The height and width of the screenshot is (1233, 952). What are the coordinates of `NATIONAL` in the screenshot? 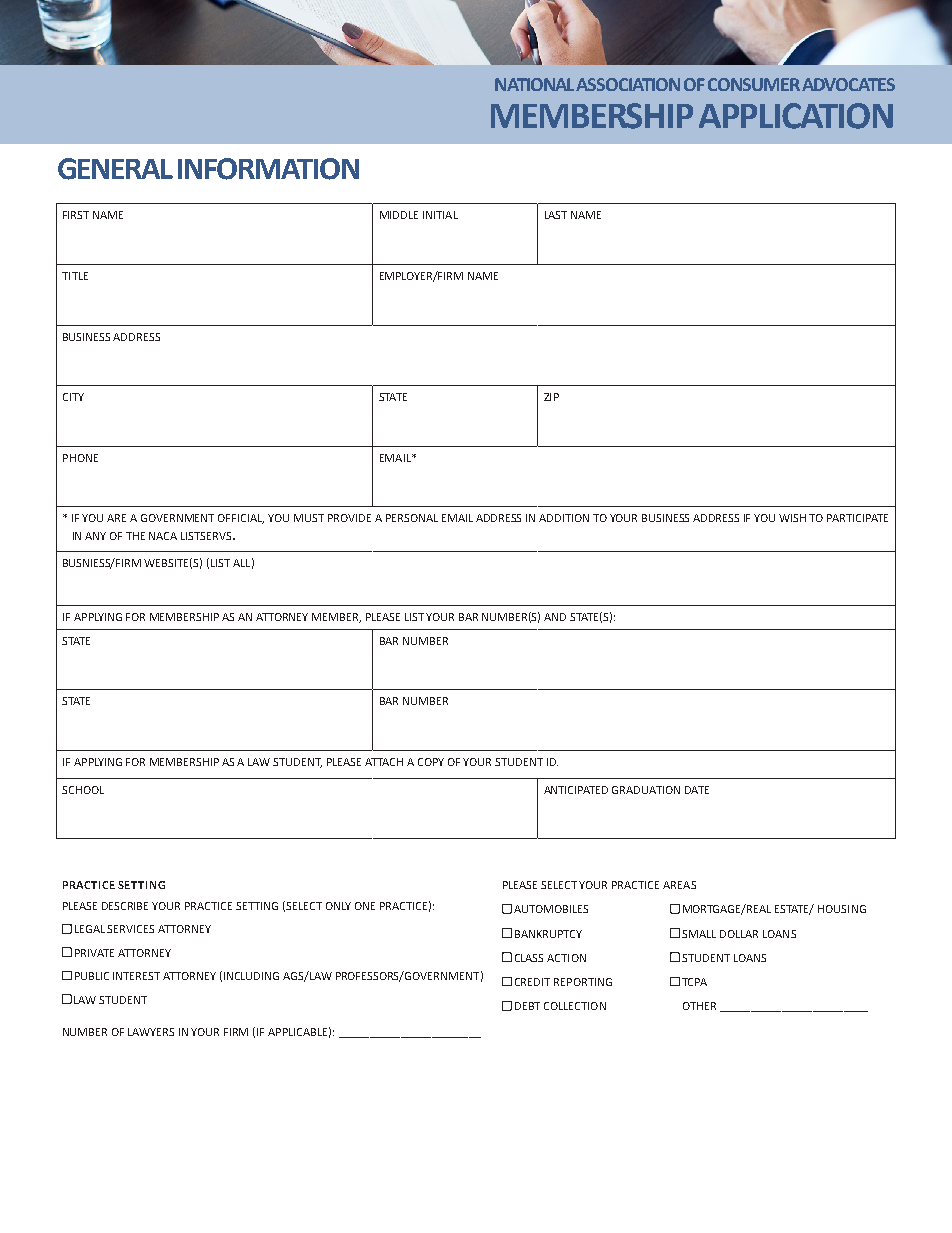 It's located at (536, 84).
